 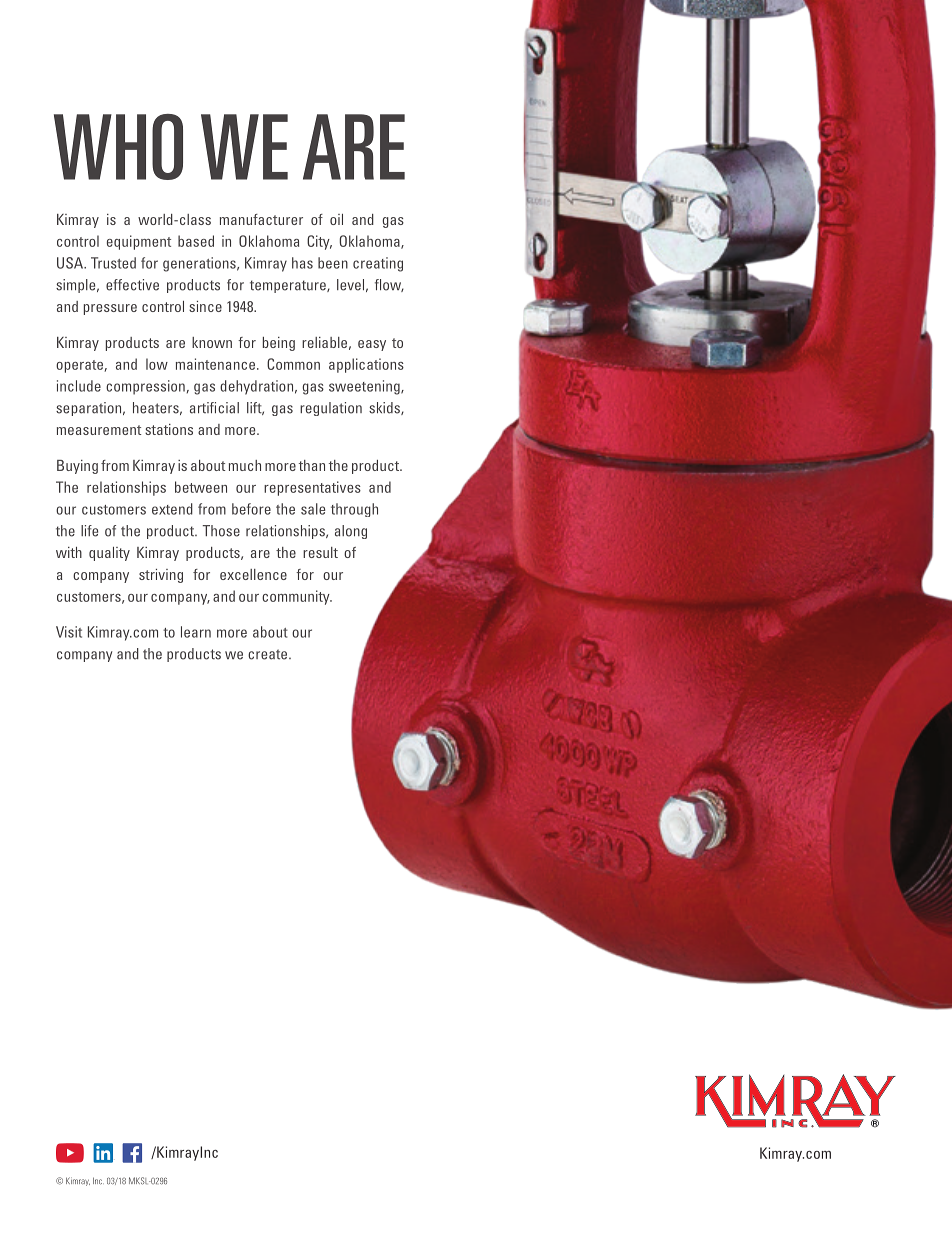 I want to click on manufacturer, so click(x=261, y=219).
